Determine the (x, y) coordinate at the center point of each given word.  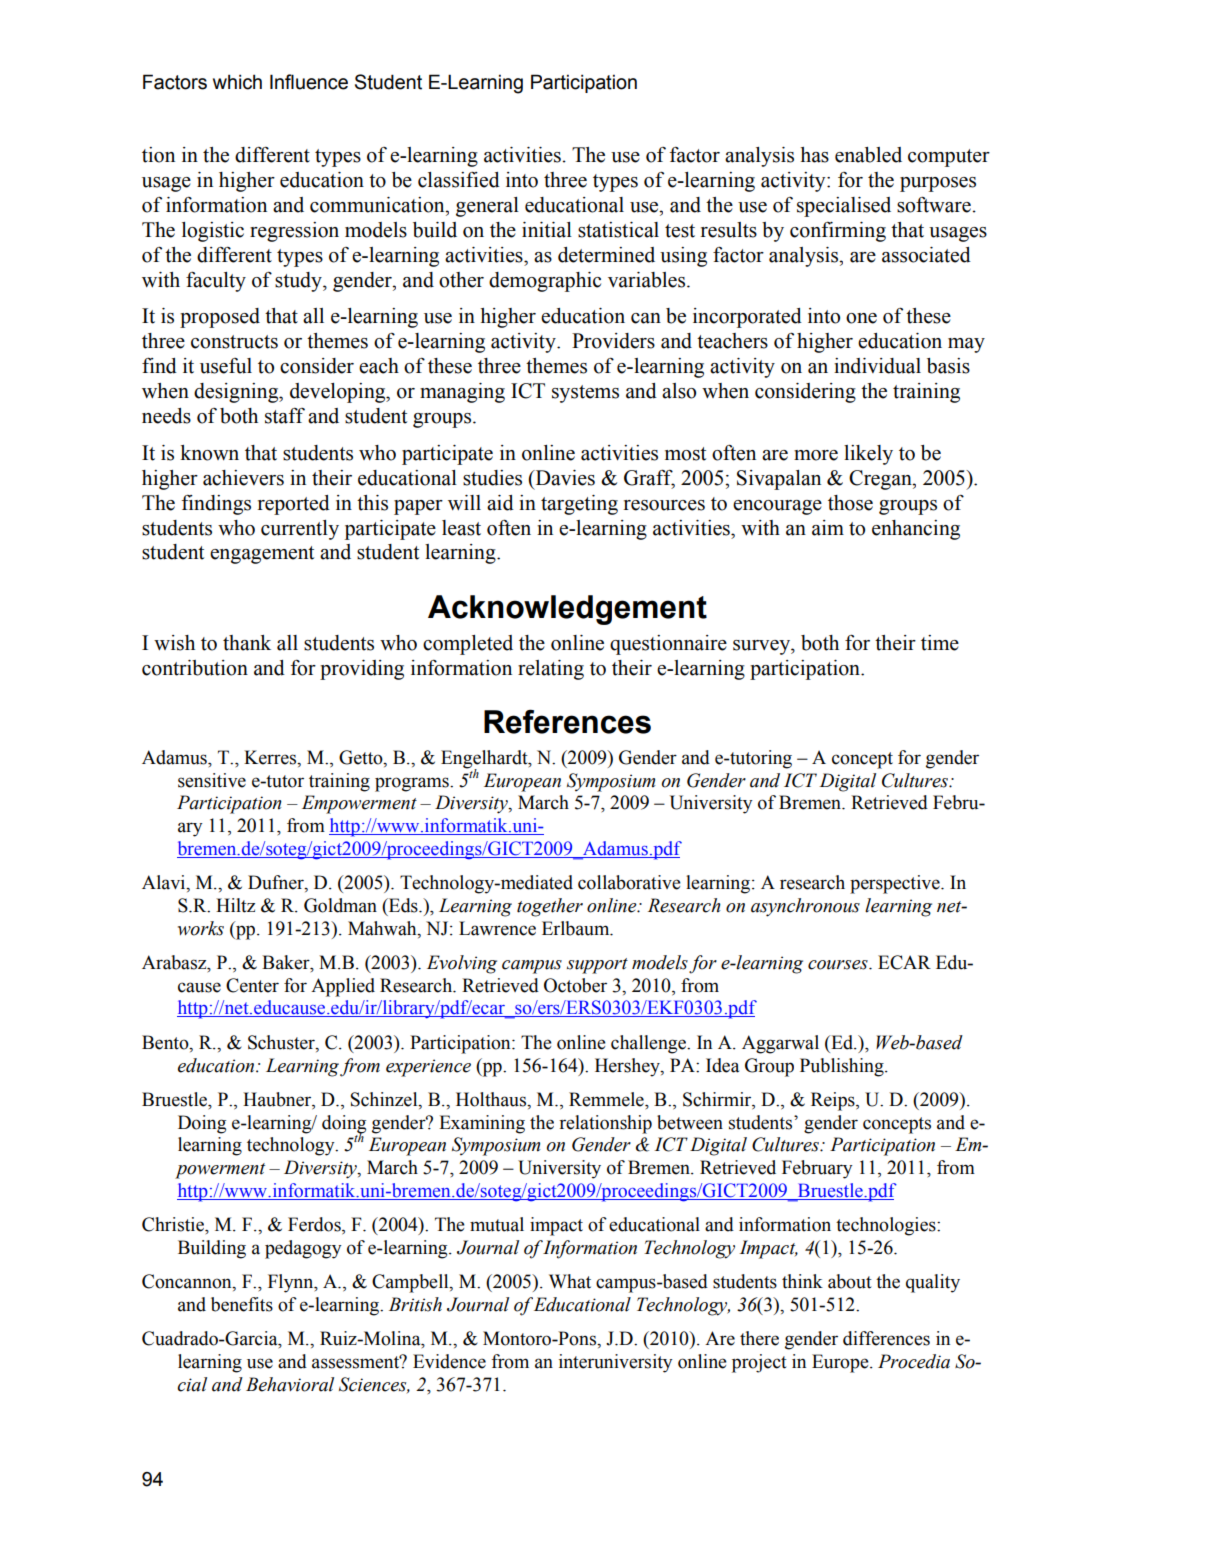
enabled (868, 155)
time (940, 643)
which (237, 82)
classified (459, 180)
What (570, 1281)
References (567, 721)
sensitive (212, 780)
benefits (242, 1304)
